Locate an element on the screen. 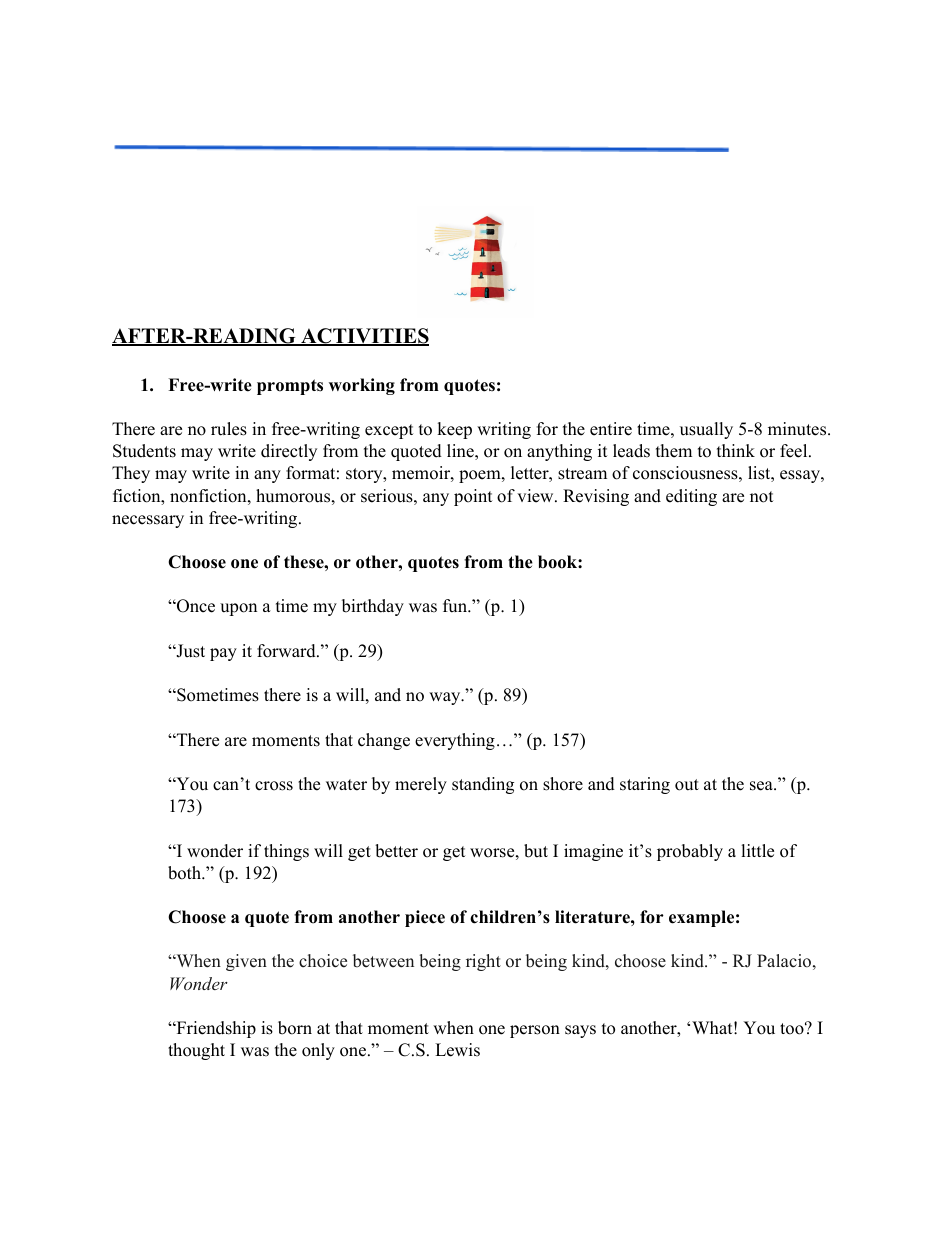  humorous is located at coordinates (293, 496).
